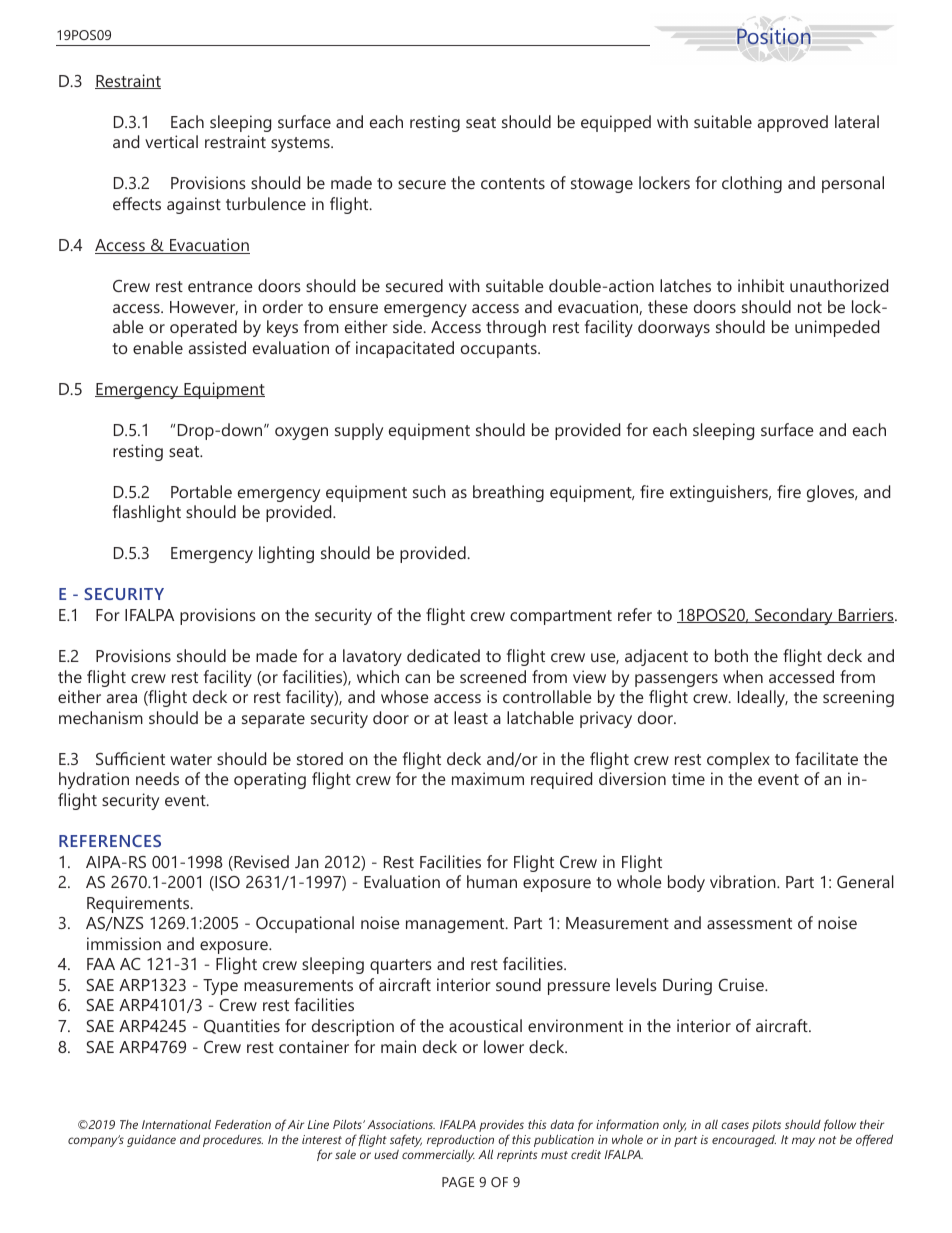 The height and width of the screenshot is (1233, 952). I want to click on entrance, so click(220, 286).
